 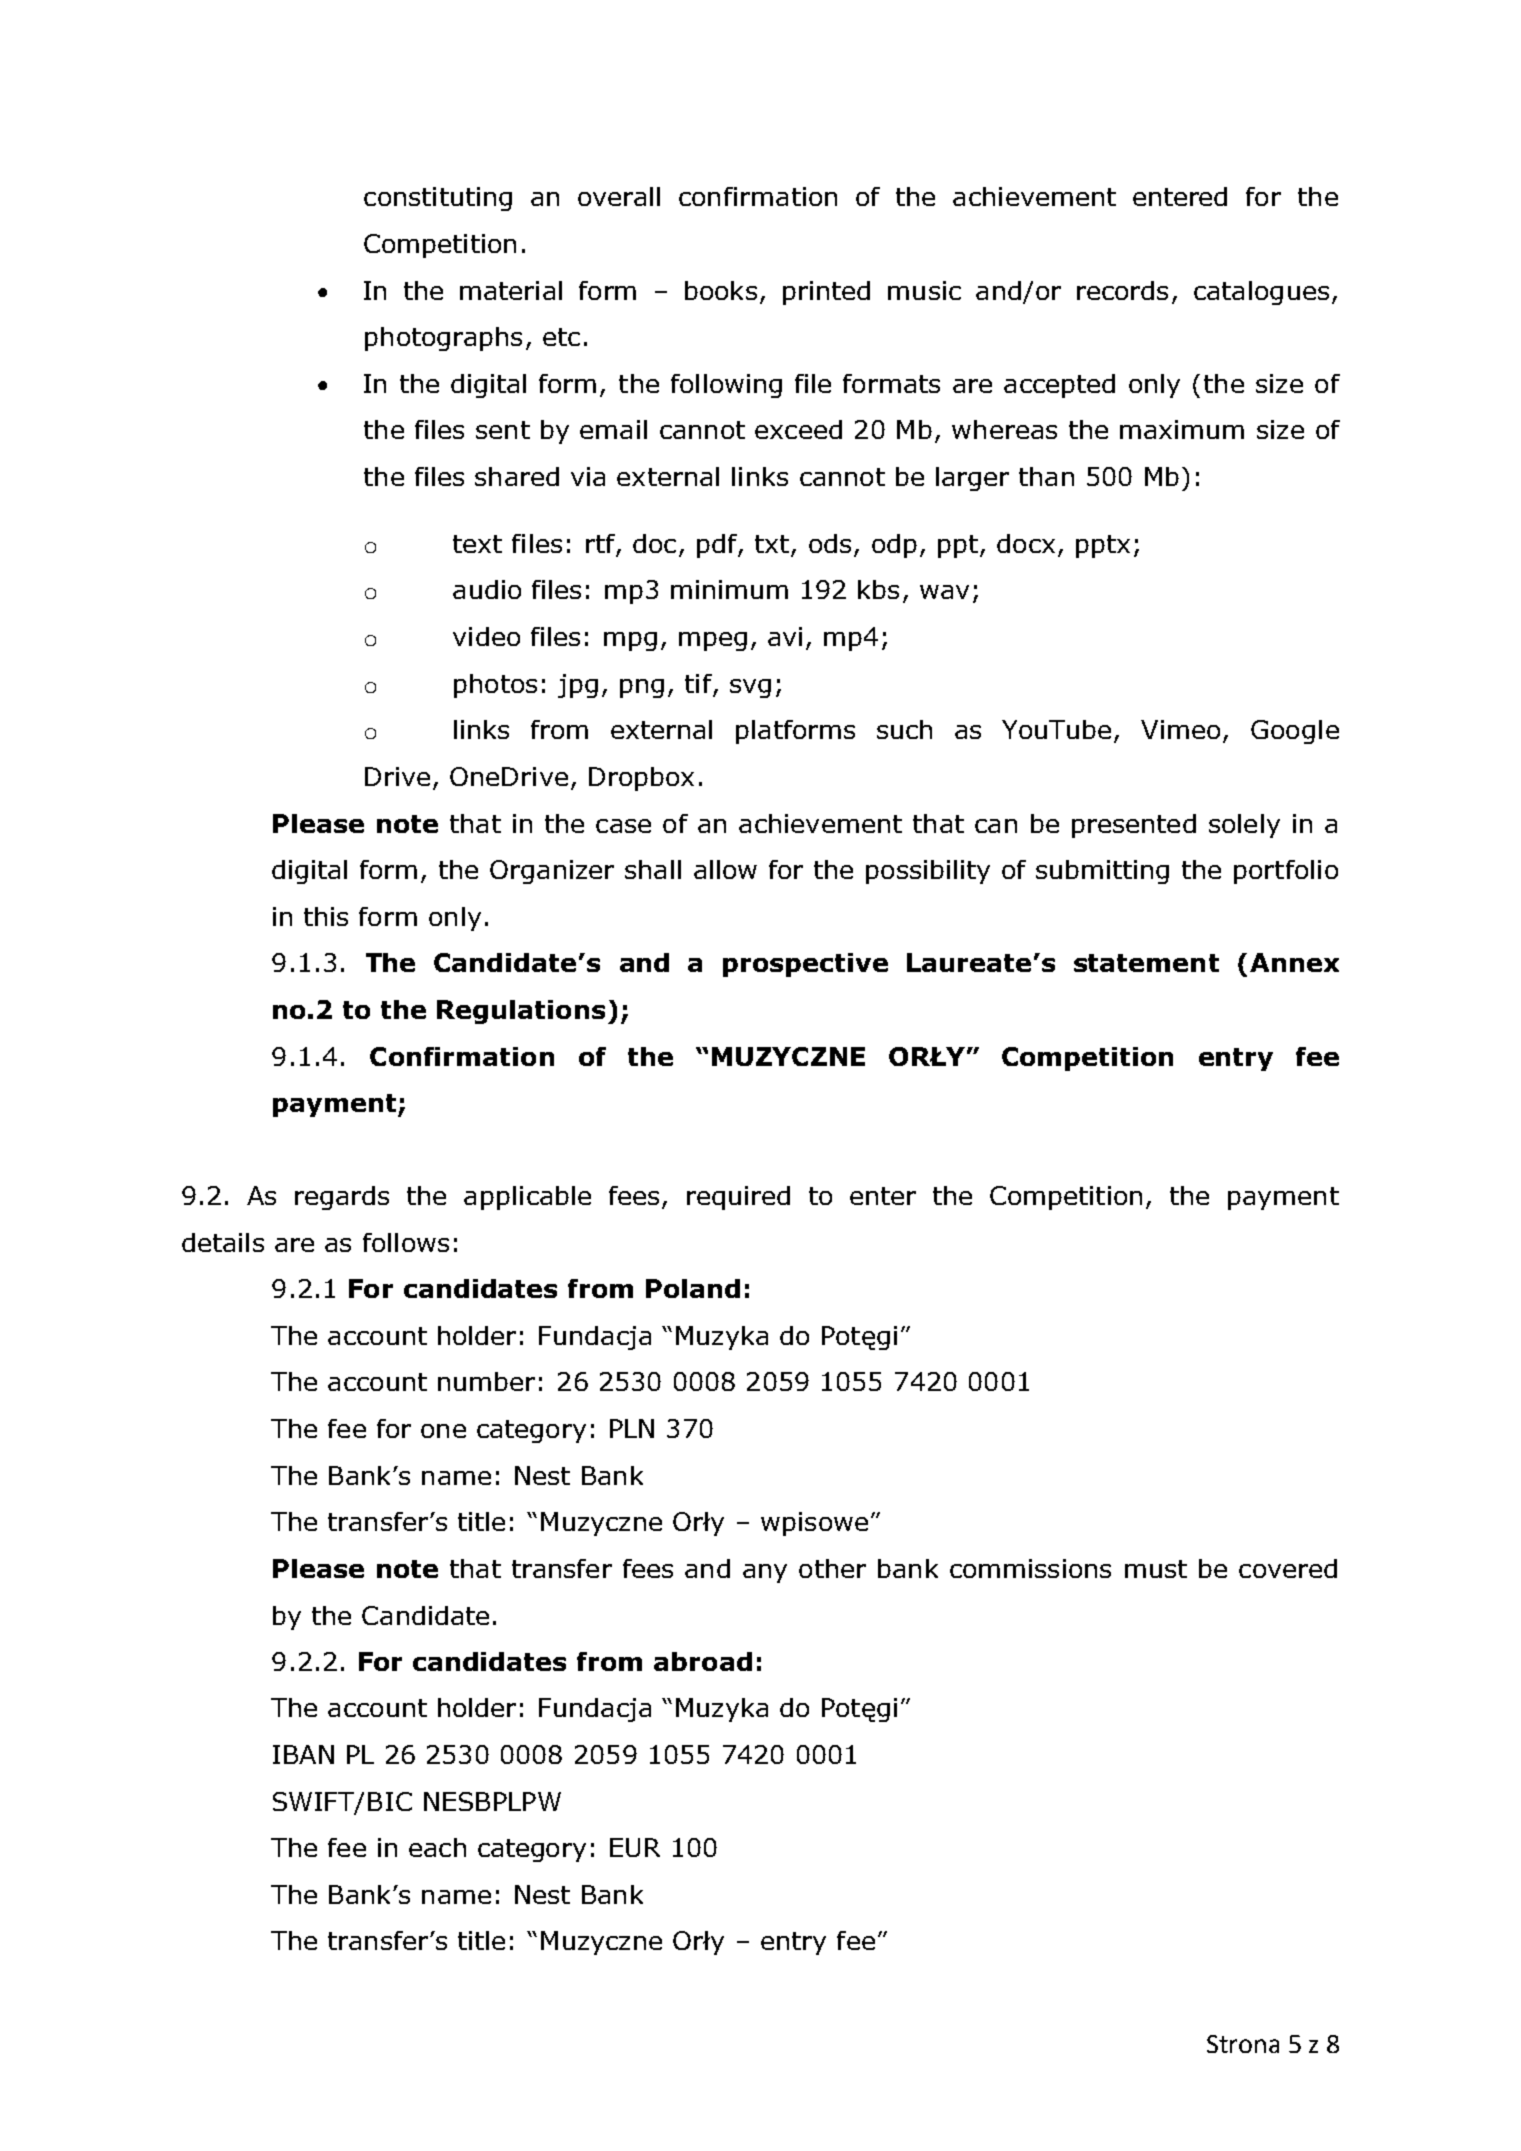 What do you see at coordinates (438, 199) in the page?
I see `constituting` at bounding box center [438, 199].
